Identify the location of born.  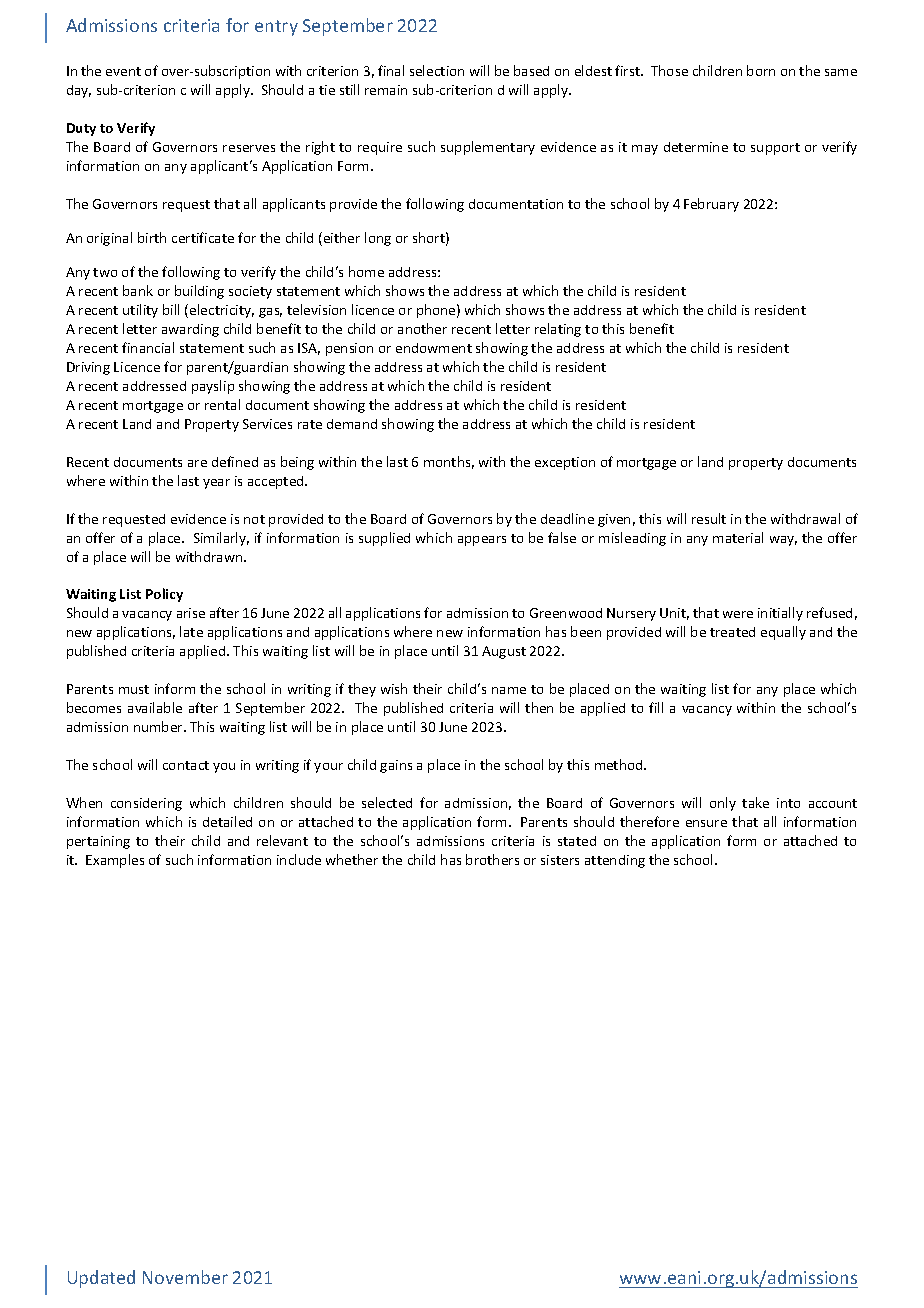
(761, 70).
